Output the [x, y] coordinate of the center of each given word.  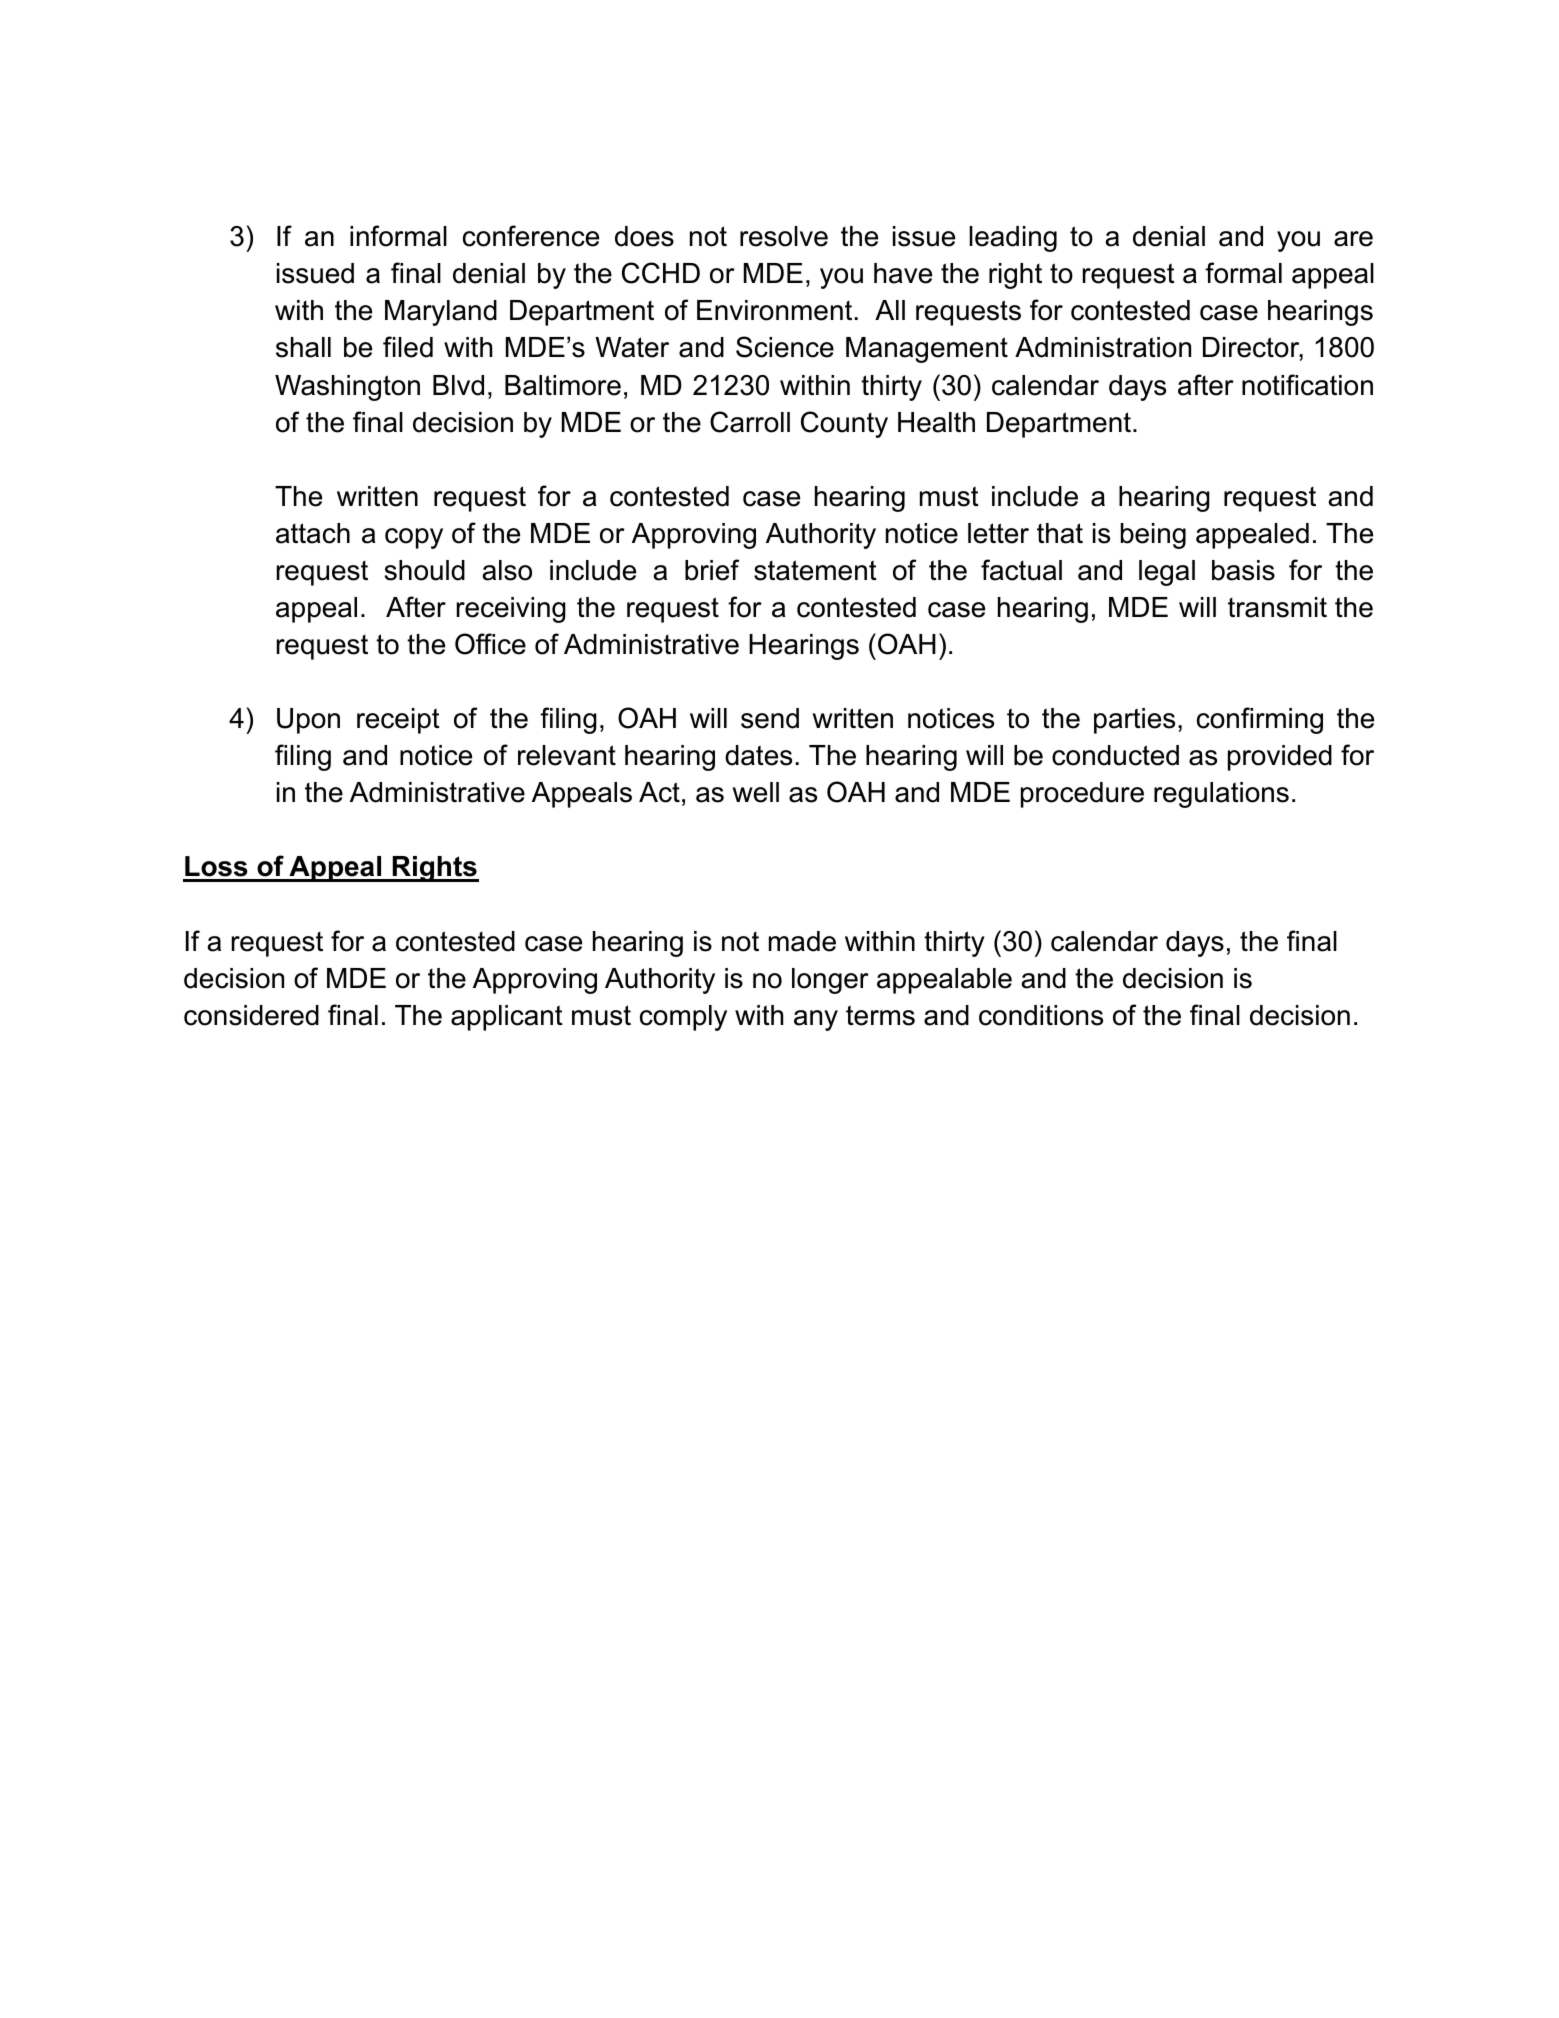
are [1353, 239]
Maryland [441, 313]
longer [830, 981]
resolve [784, 236]
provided [1280, 758]
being [1153, 536]
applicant [507, 1018]
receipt [398, 721]
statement [815, 570]
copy [414, 538]
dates [758, 755]
